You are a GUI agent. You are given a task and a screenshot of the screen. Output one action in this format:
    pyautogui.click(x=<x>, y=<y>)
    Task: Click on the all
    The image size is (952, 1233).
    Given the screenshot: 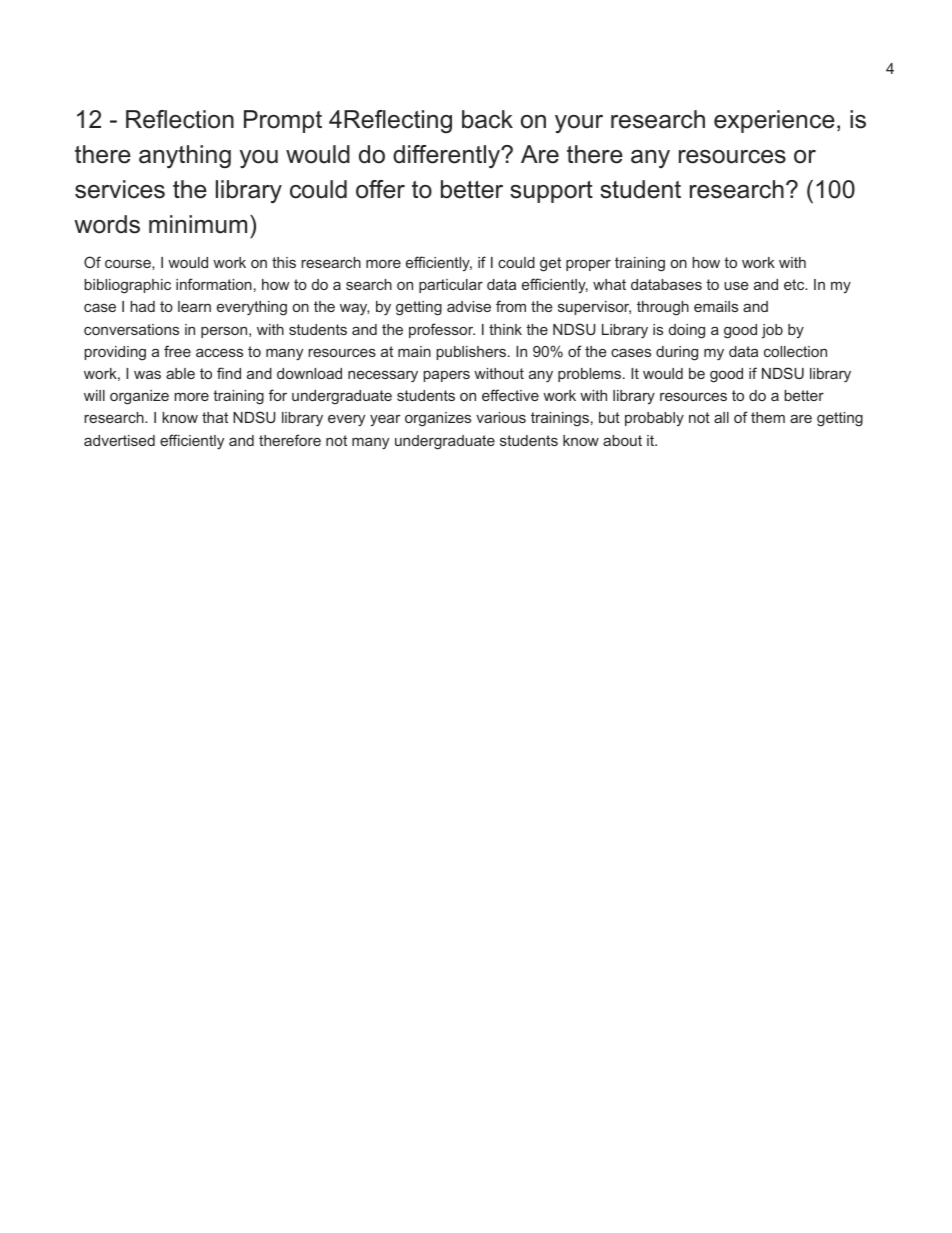 What is the action you would take?
    pyautogui.click(x=721, y=417)
